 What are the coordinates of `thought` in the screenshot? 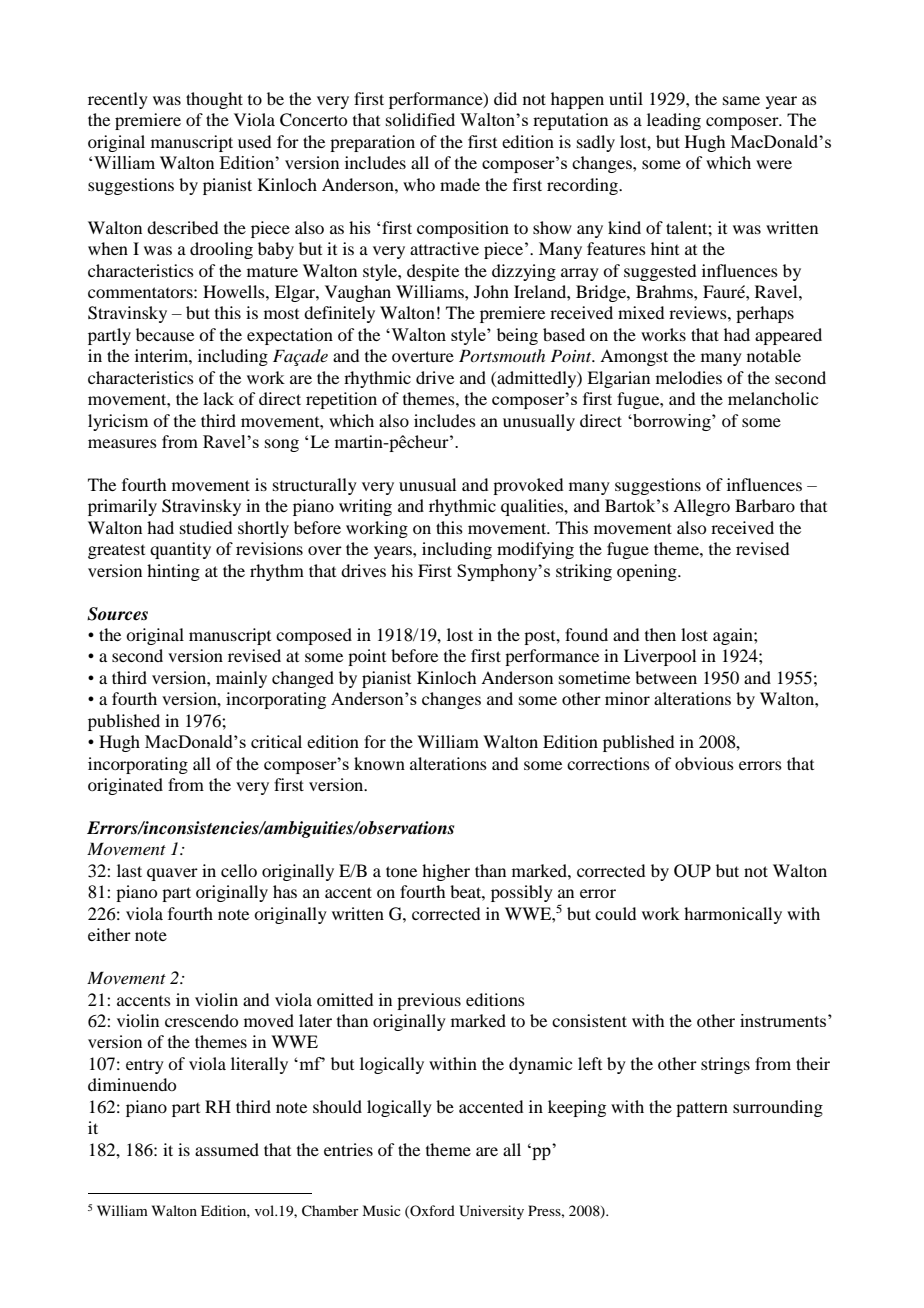 It's located at (214, 100).
